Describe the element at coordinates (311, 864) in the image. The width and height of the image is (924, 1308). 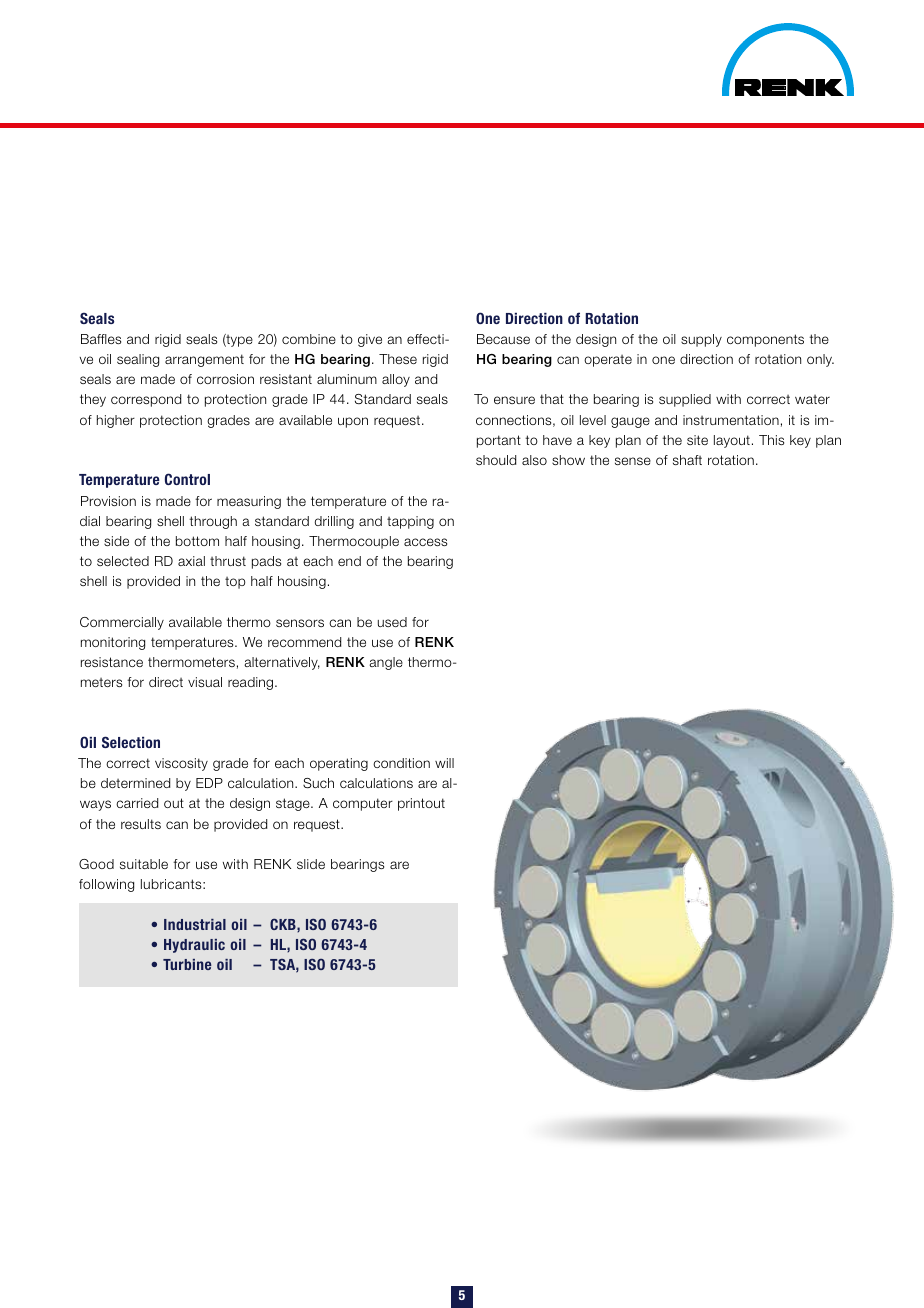
I see `slide` at that location.
